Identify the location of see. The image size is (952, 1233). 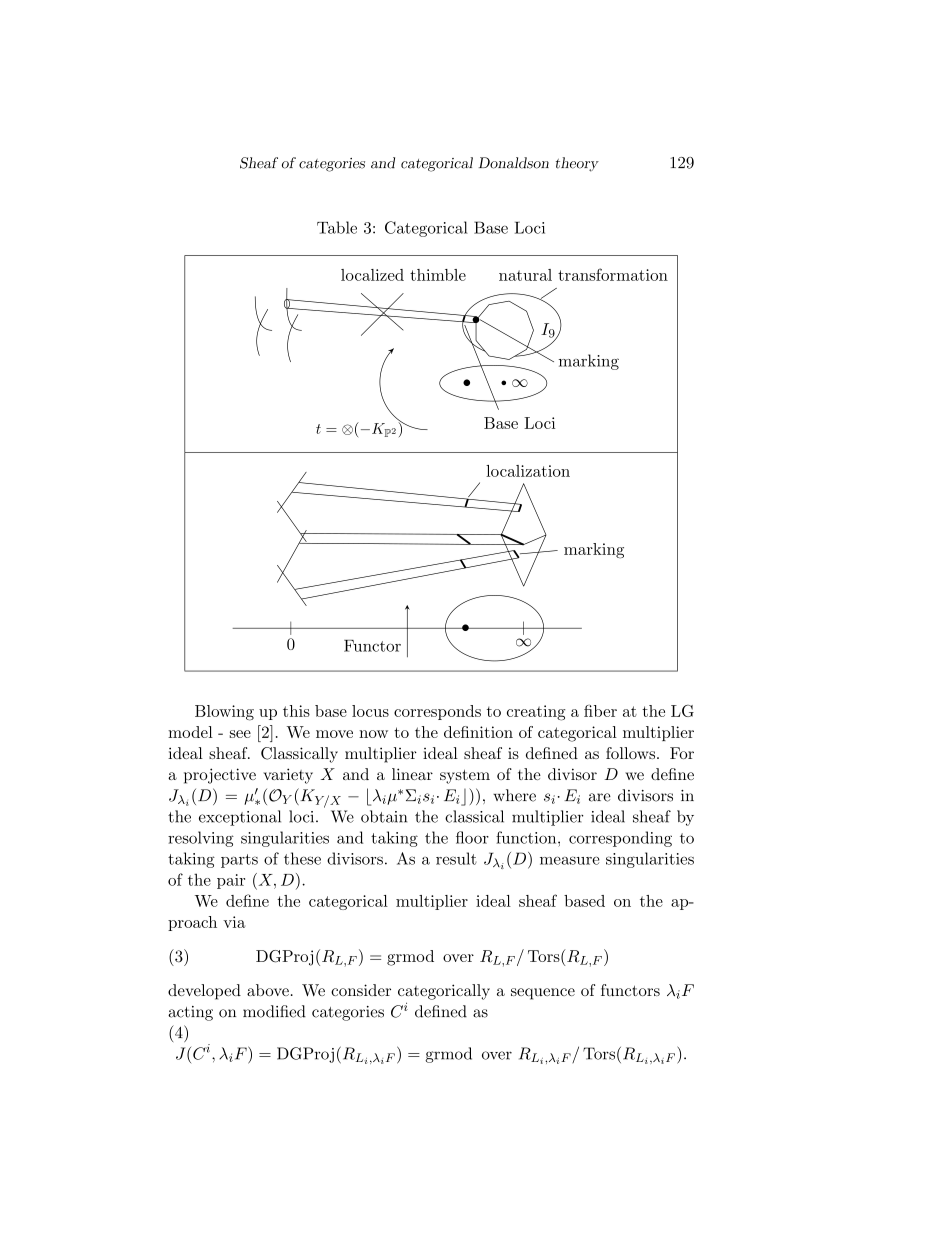
(240, 734).
